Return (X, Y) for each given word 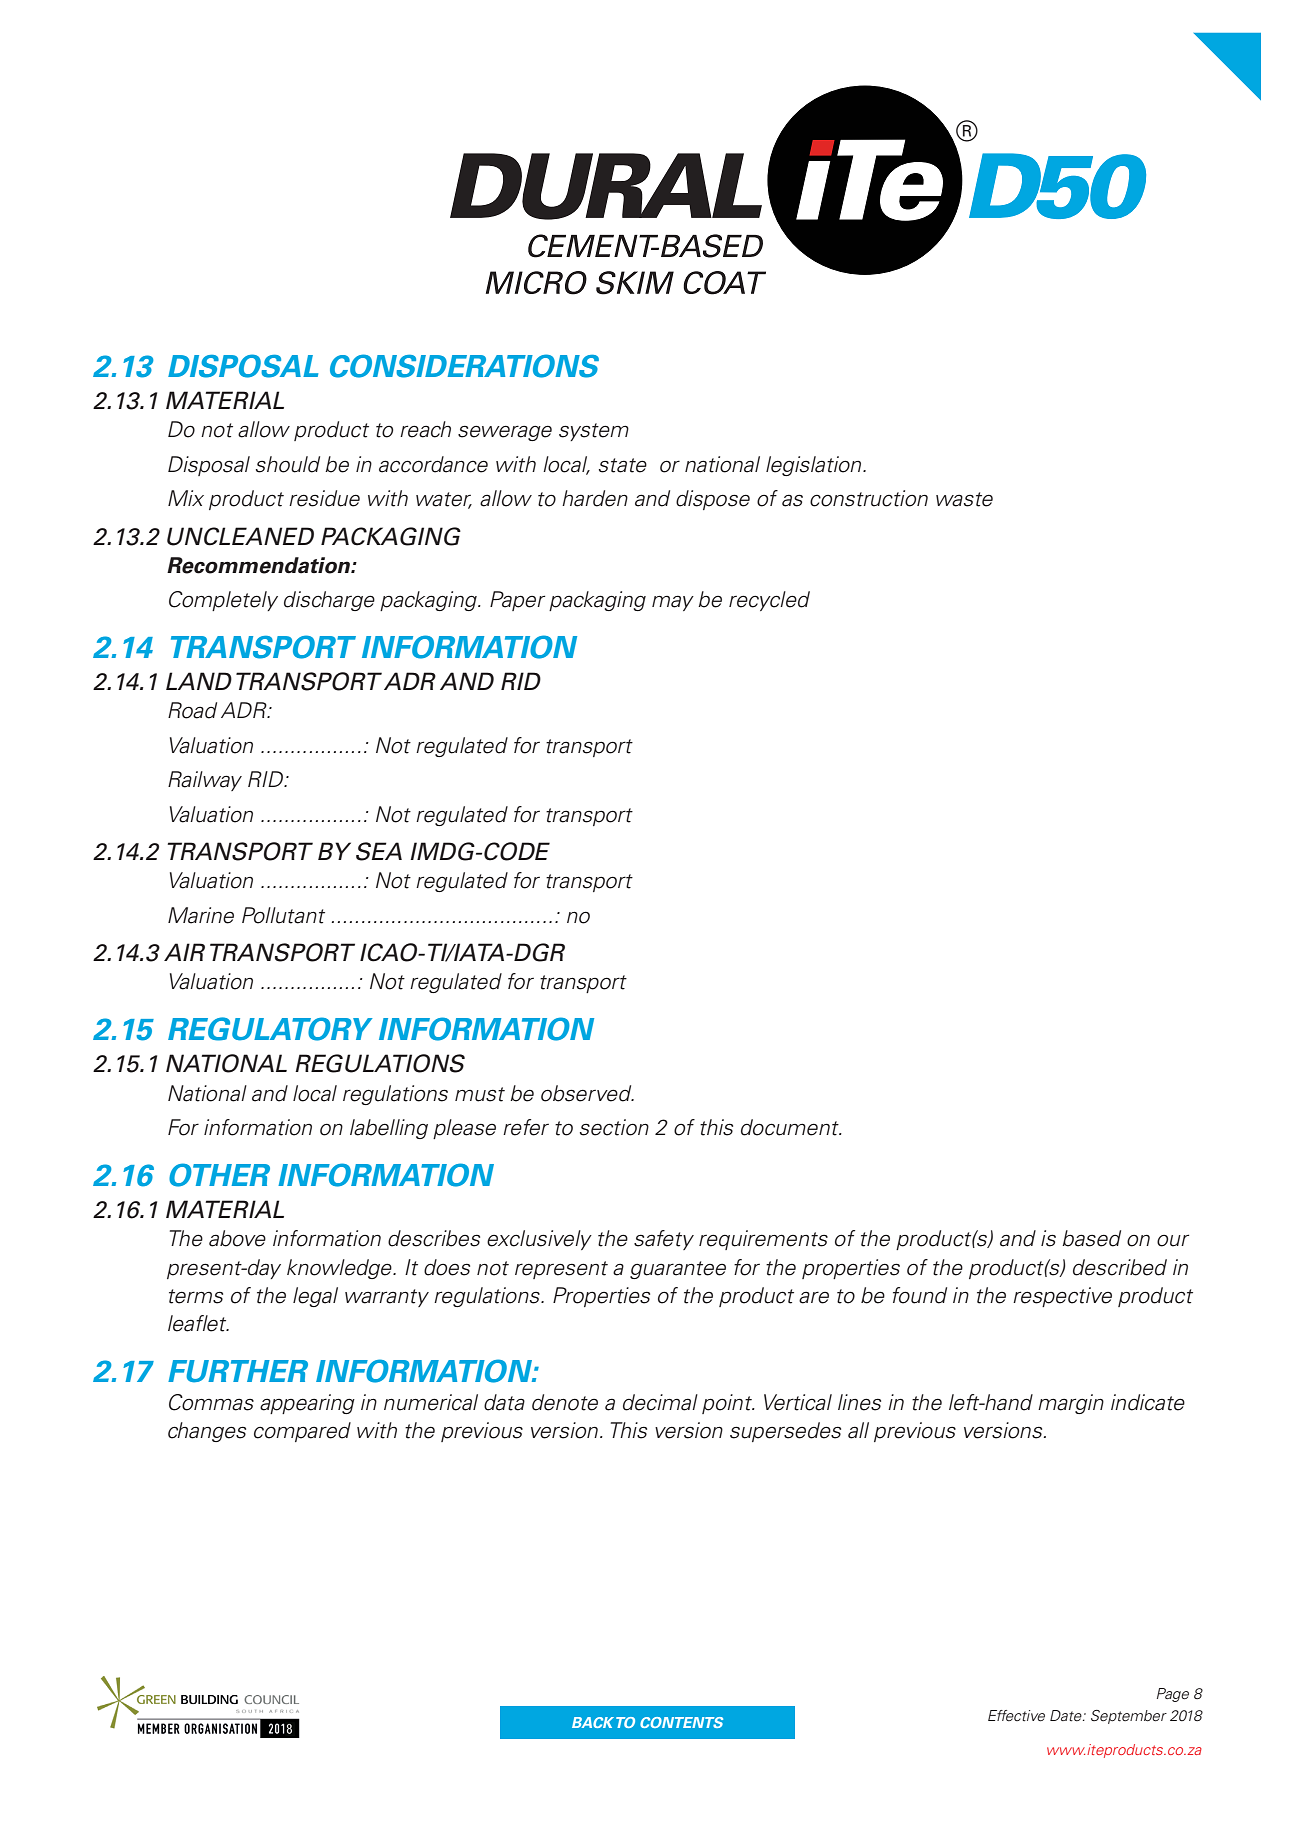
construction (869, 498)
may (673, 603)
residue (324, 498)
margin (1071, 1404)
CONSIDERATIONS (464, 366)
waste (964, 499)
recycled (769, 601)
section (614, 1127)
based (1091, 1238)
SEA (379, 851)
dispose (713, 500)
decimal (660, 1402)
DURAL (606, 186)
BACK (593, 1722)
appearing (307, 1404)
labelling (389, 1129)
